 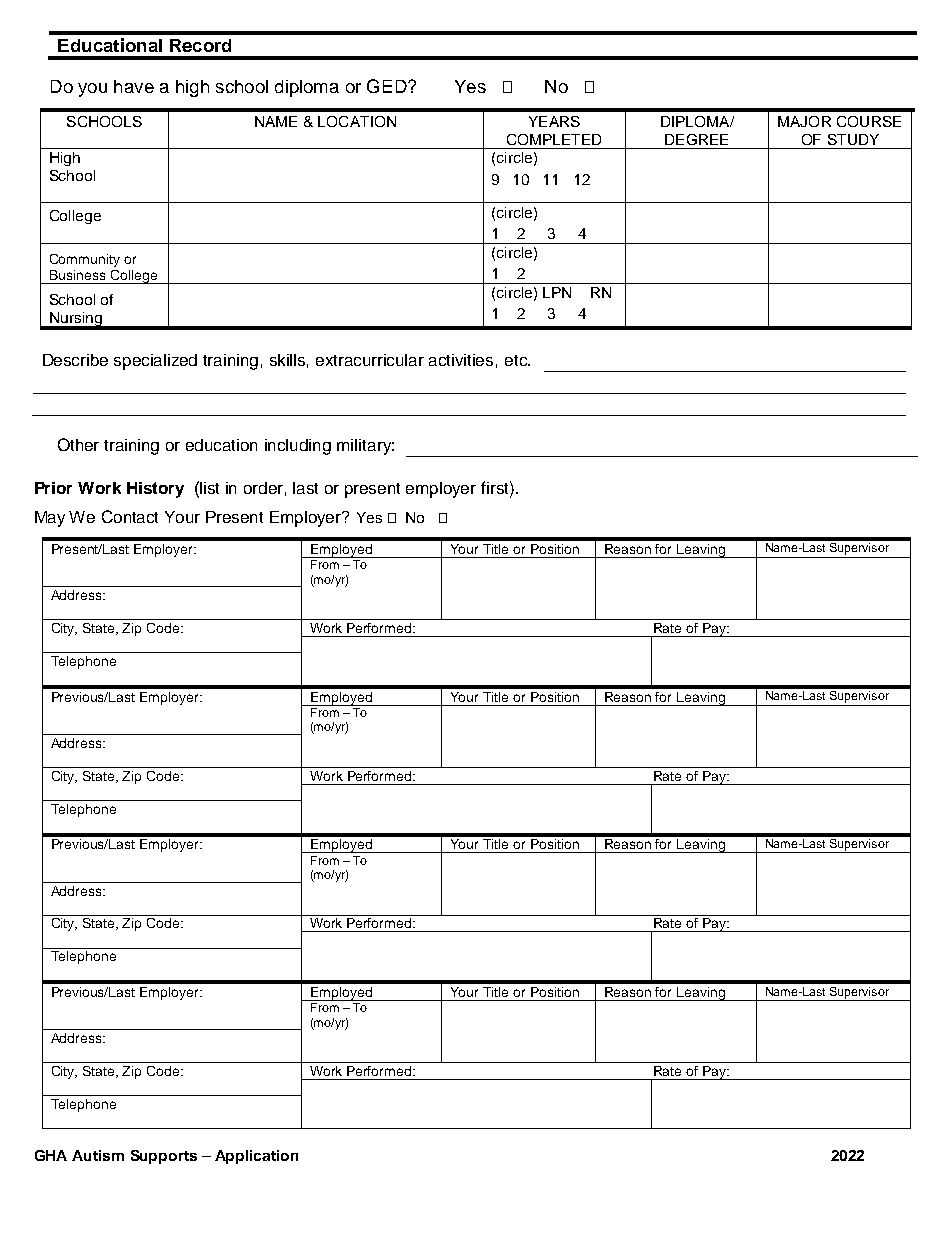 I want to click on have, so click(x=134, y=86).
